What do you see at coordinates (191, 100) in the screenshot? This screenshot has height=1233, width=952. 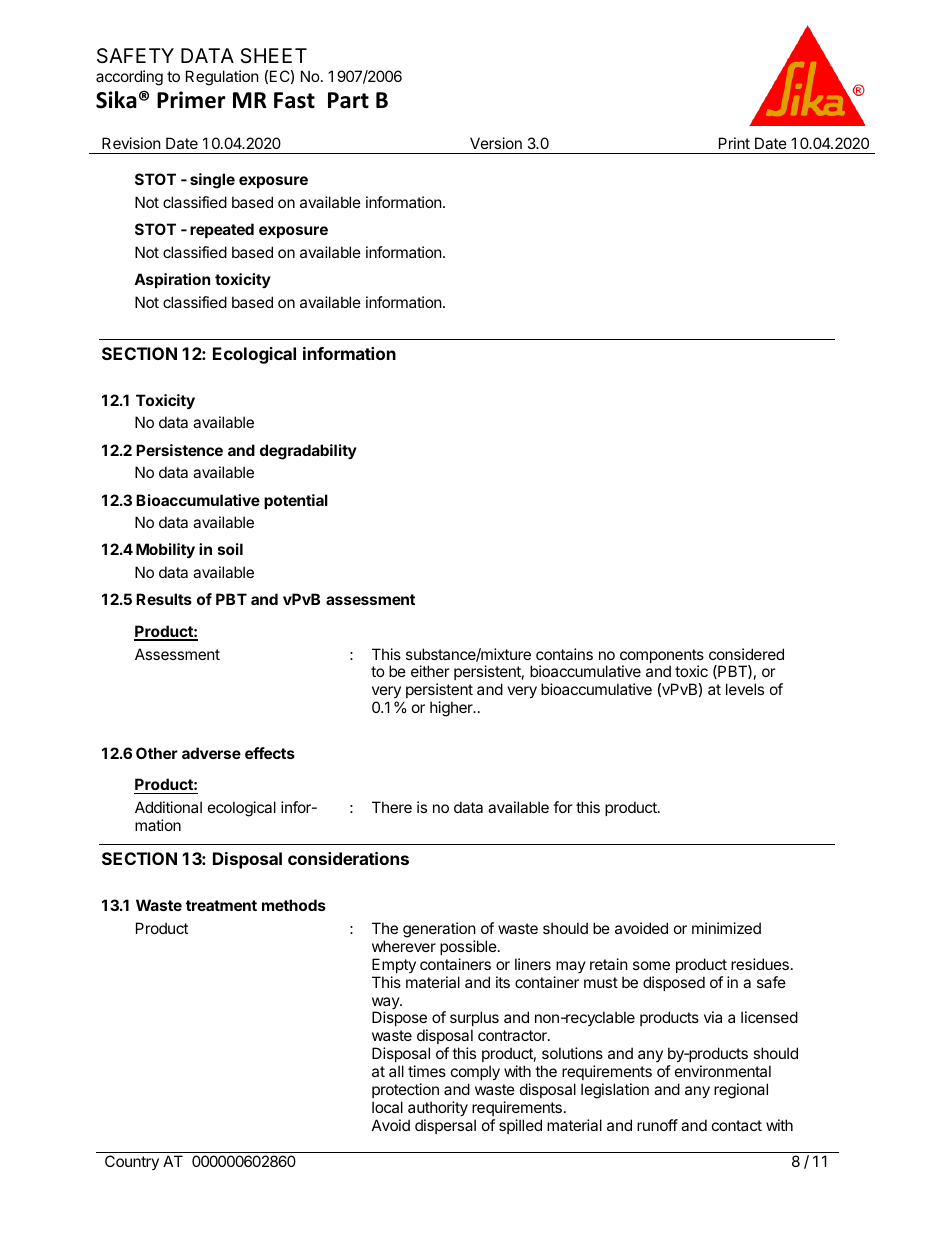 I see `Primer` at bounding box center [191, 100].
